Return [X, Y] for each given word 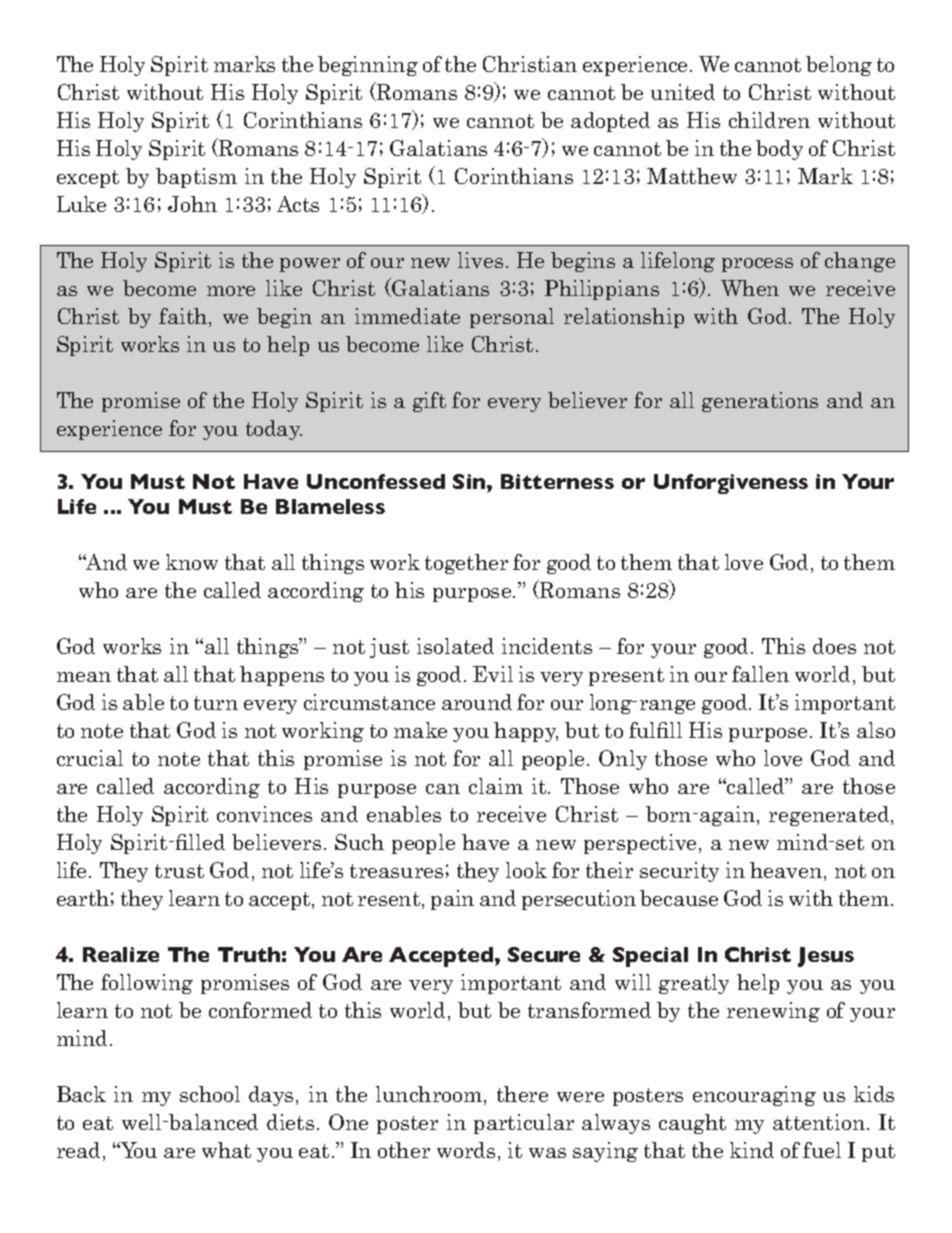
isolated [455, 646]
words [466, 1150]
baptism [196, 178]
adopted [610, 122]
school [210, 1094]
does [834, 646]
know [192, 562]
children [769, 120]
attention [819, 1122]
